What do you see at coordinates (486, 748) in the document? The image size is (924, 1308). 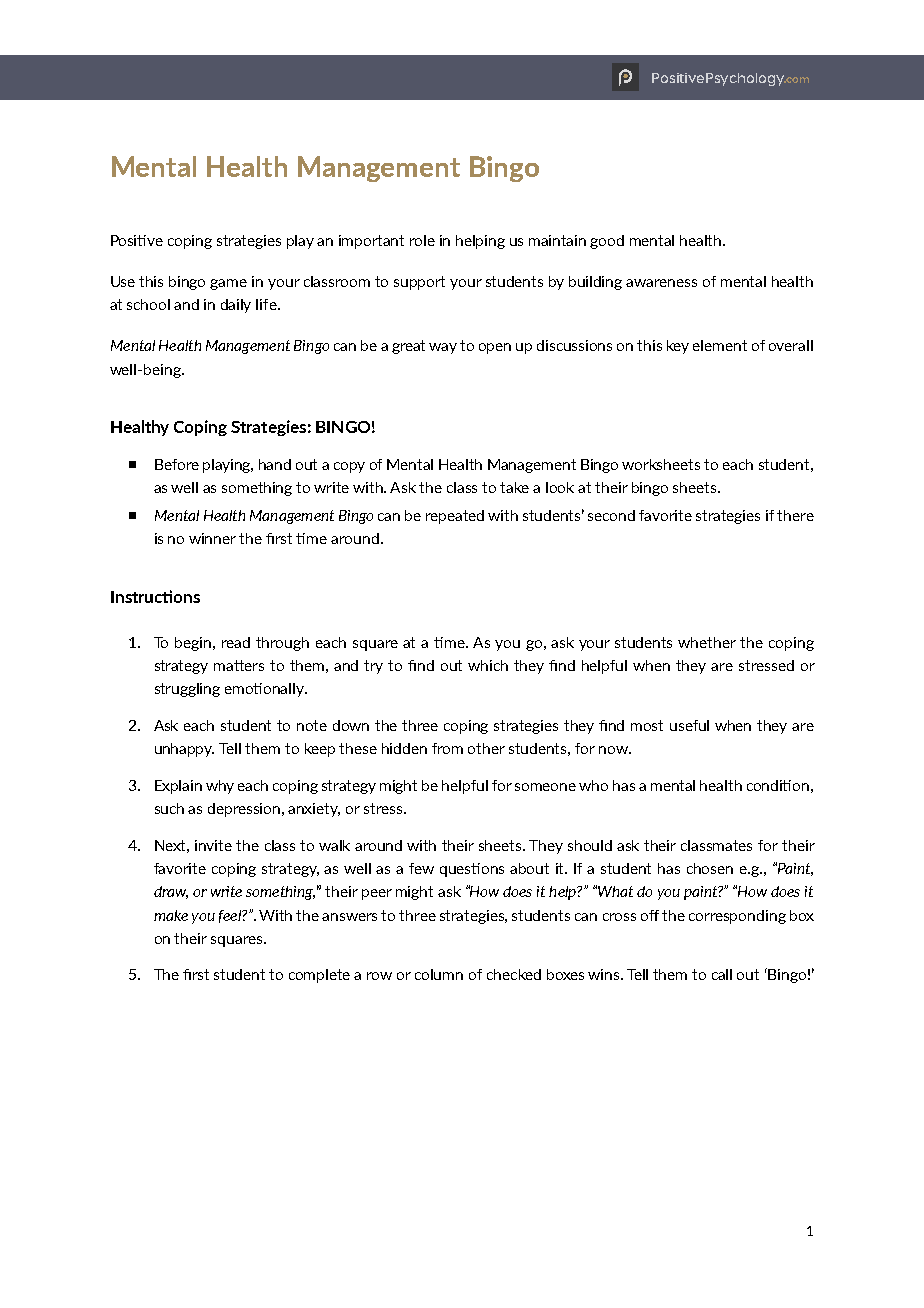 I see `other` at bounding box center [486, 748].
